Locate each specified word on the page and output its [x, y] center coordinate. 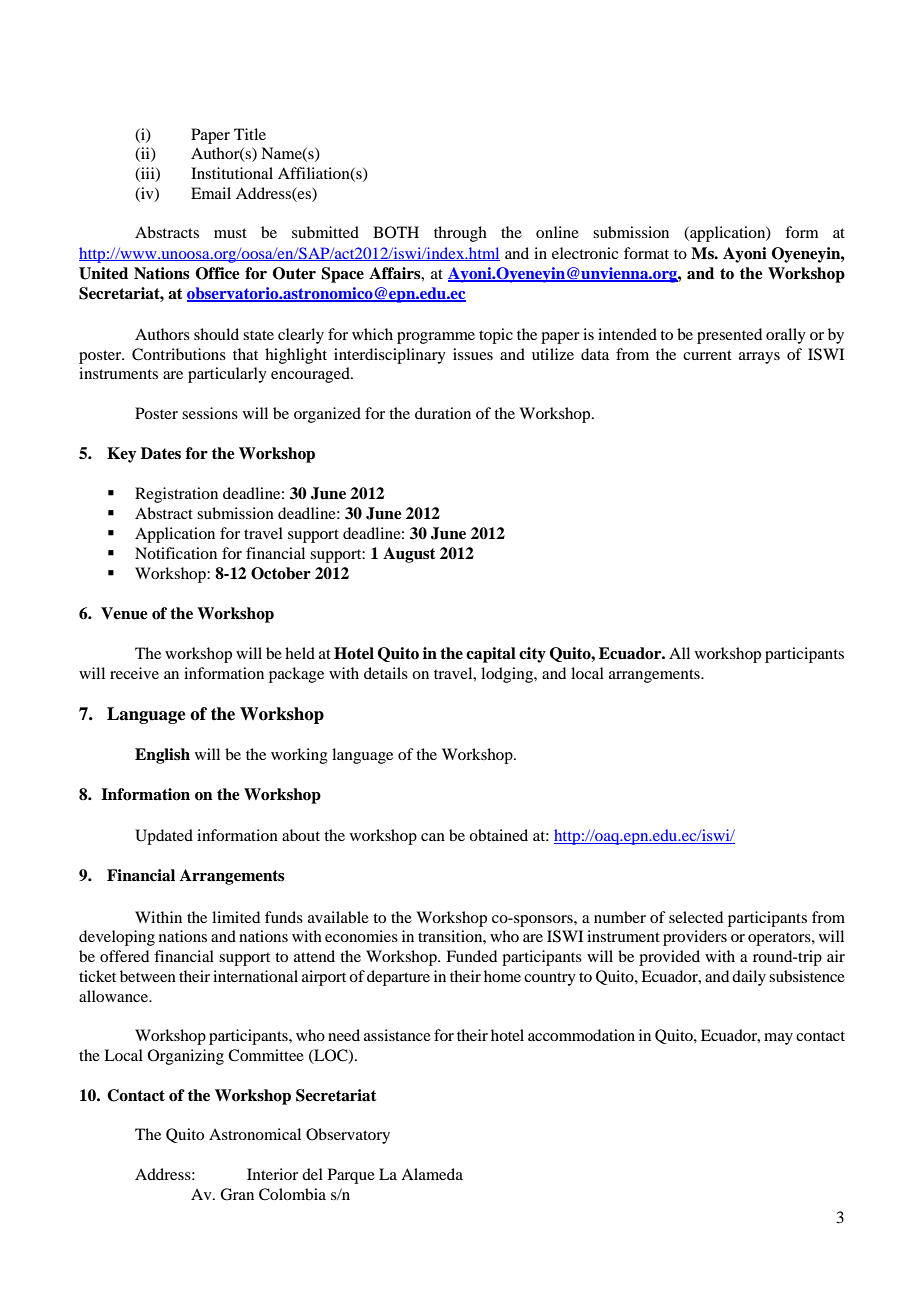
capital [491, 655]
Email [211, 193]
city [532, 655]
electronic [585, 253]
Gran [237, 1194]
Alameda [432, 1174]
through [460, 234]
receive [134, 673]
